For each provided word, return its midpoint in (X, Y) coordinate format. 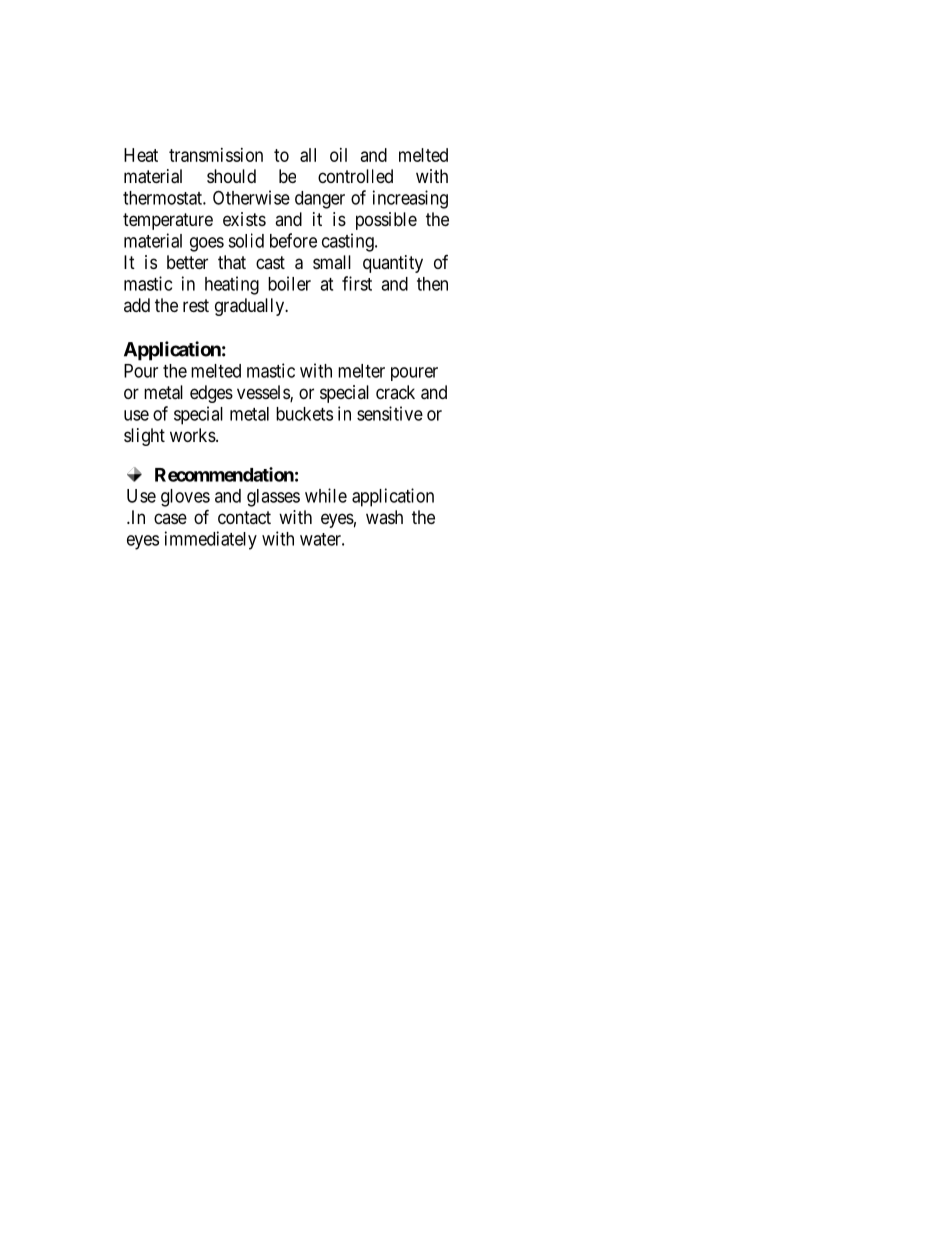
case (170, 518)
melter (361, 371)
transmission (216, 155)
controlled (355, 176)
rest (196, 305)
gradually (251, 307)
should (231, 176)
